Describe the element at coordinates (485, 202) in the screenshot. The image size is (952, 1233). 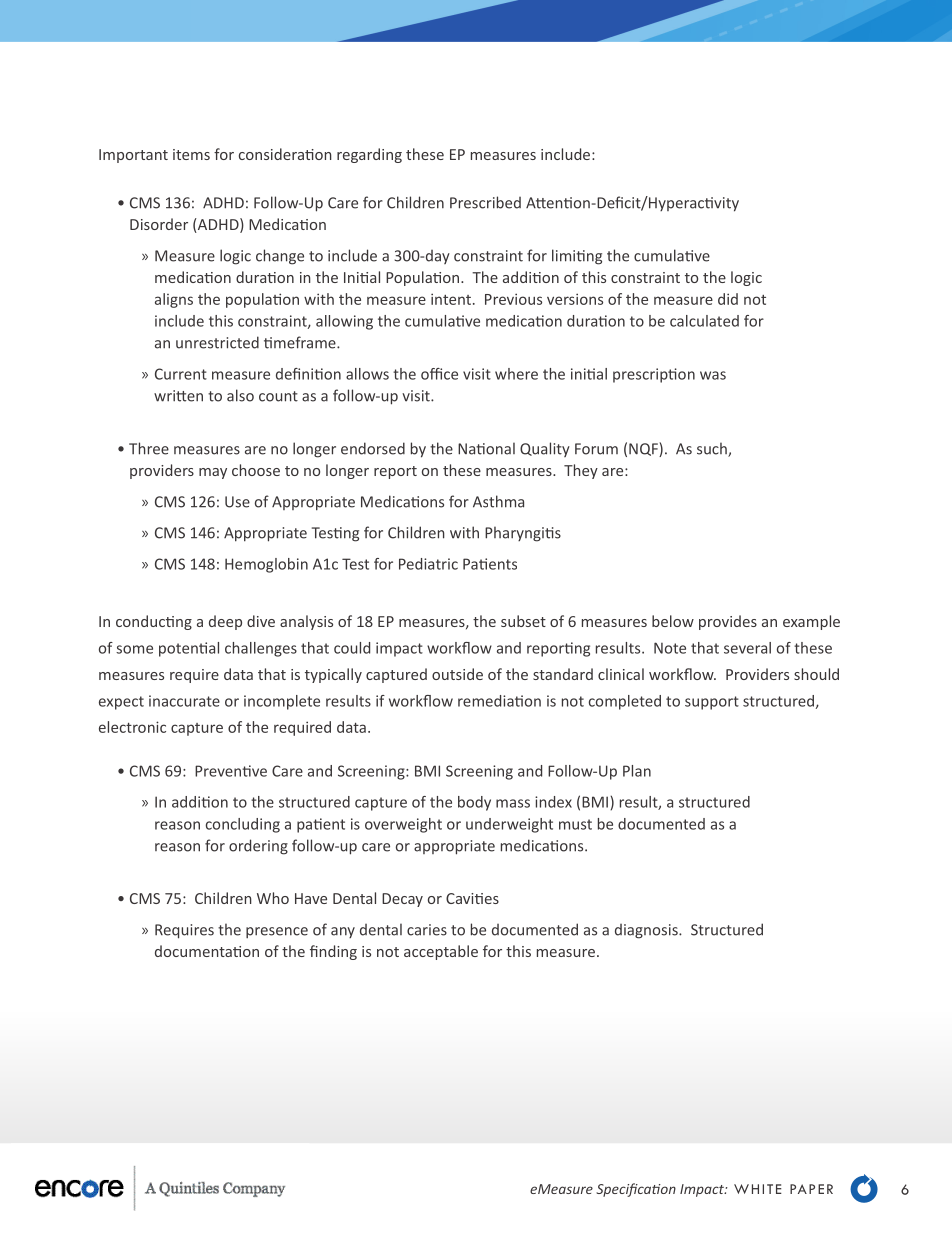
I see `Prescribed` at that location.
